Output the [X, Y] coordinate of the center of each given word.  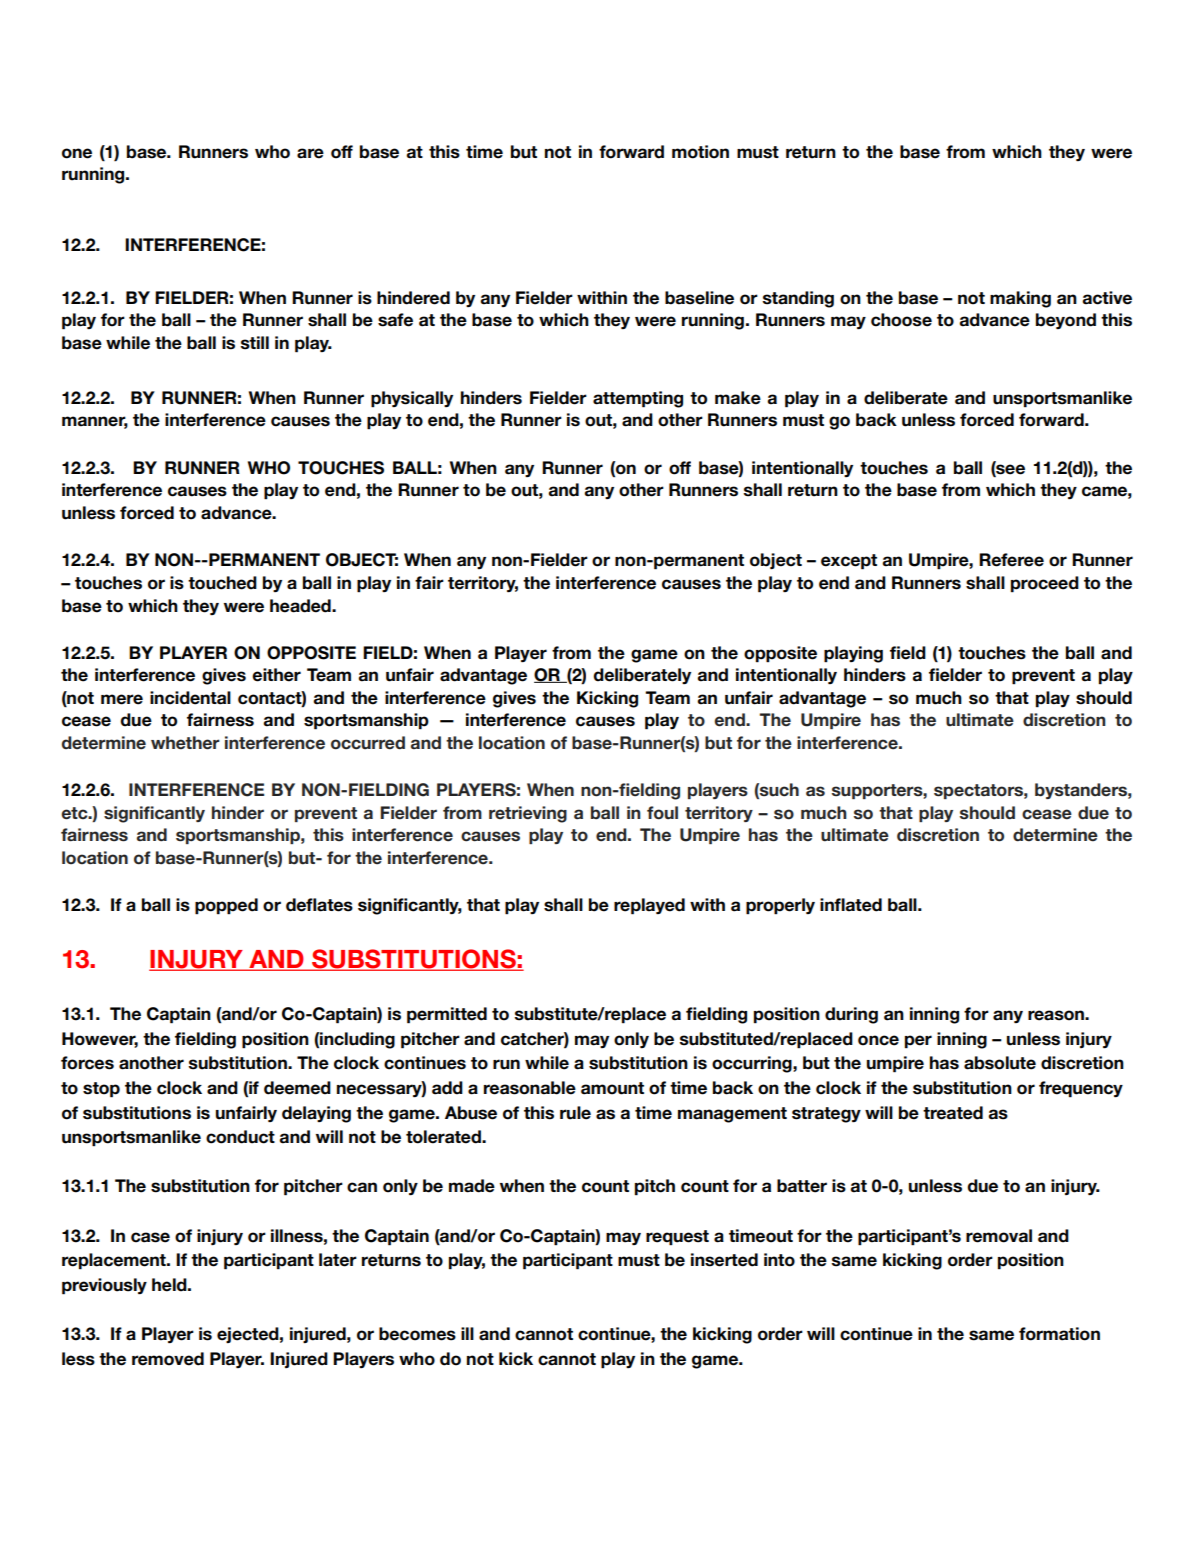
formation [1059, 1334]
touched [222, 583]
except [849, 562]
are [310, 153]
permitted [447, 1015]
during [851, 1015]
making [1020, 299]
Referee [1011, 560]
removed [168, 1359]
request [677, 1238]
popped [226, 906]
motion [700, 152]
